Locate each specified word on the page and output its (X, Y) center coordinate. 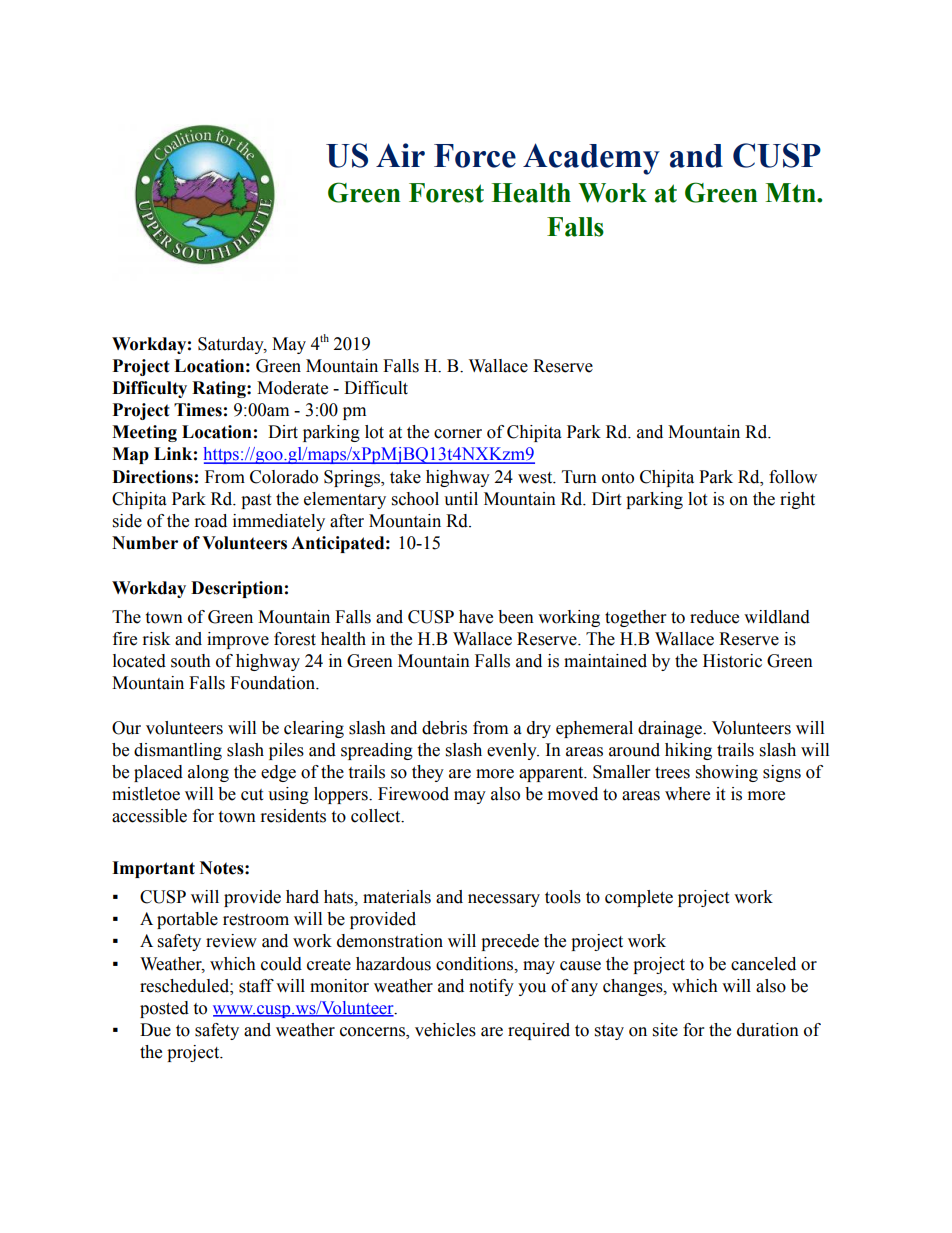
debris (444, 728)
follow (793, 477)
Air (400, 155)
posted (164, 1009)
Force (475, 156)
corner (458, 434)
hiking (688, 751)
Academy (591, 159)
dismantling (178, 751)
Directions (152, 477)
